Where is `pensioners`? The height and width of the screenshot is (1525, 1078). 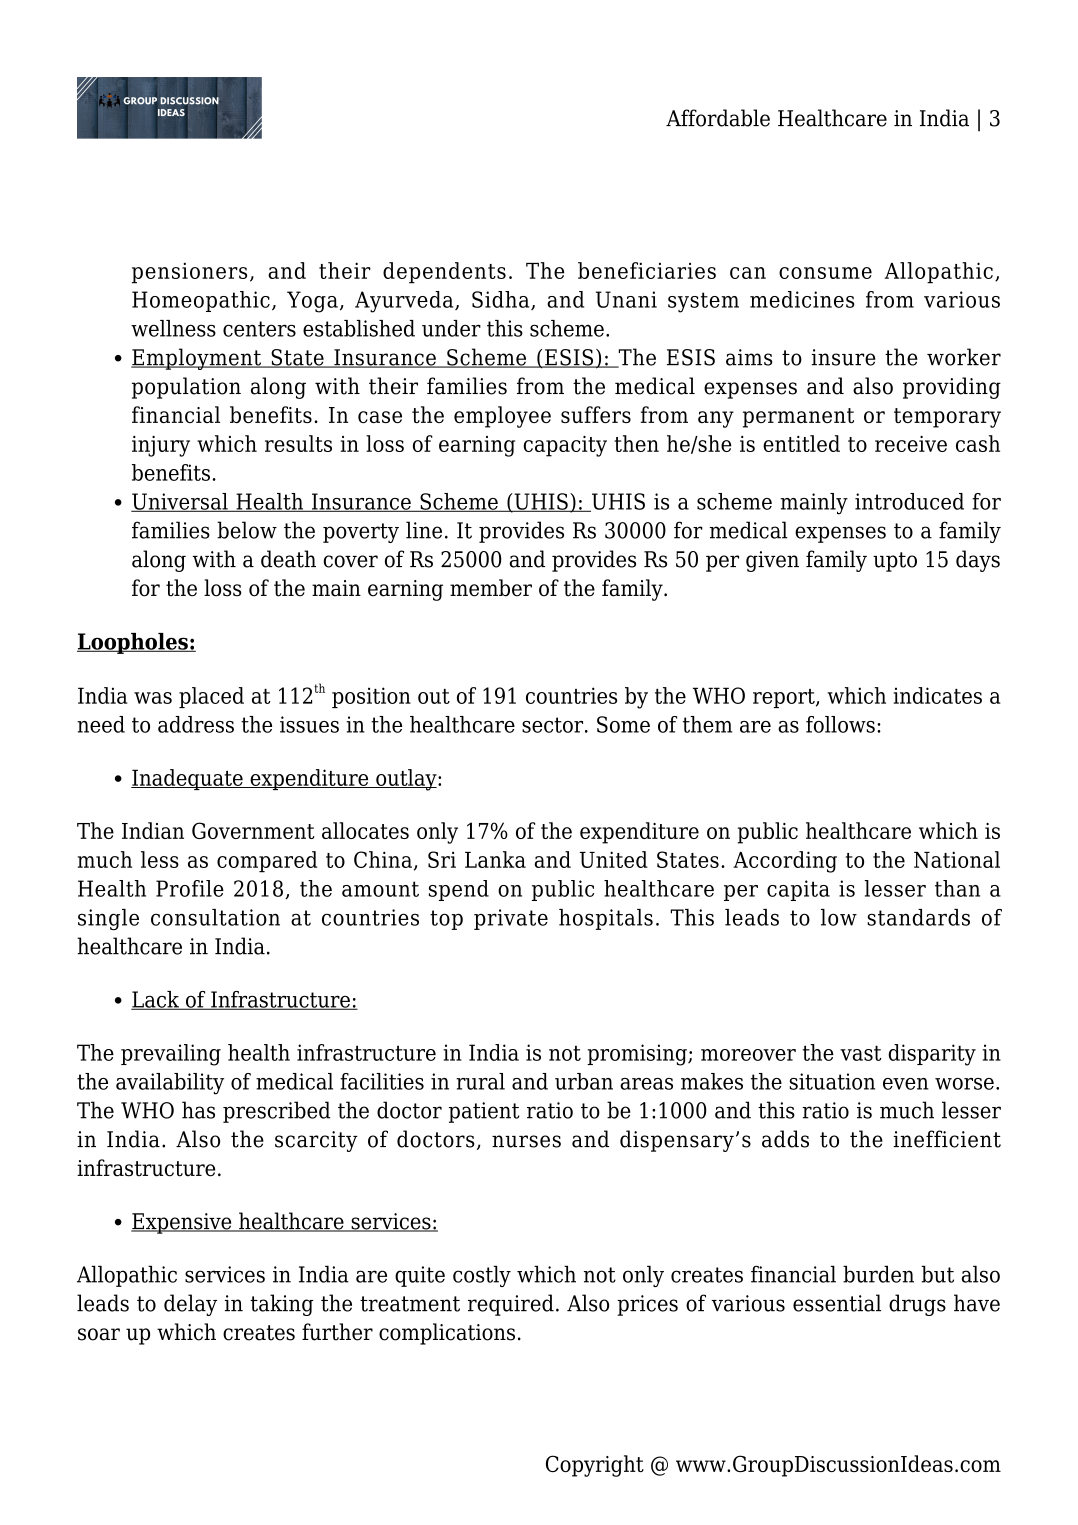
pensioners is located at coordinates (189, 273).
